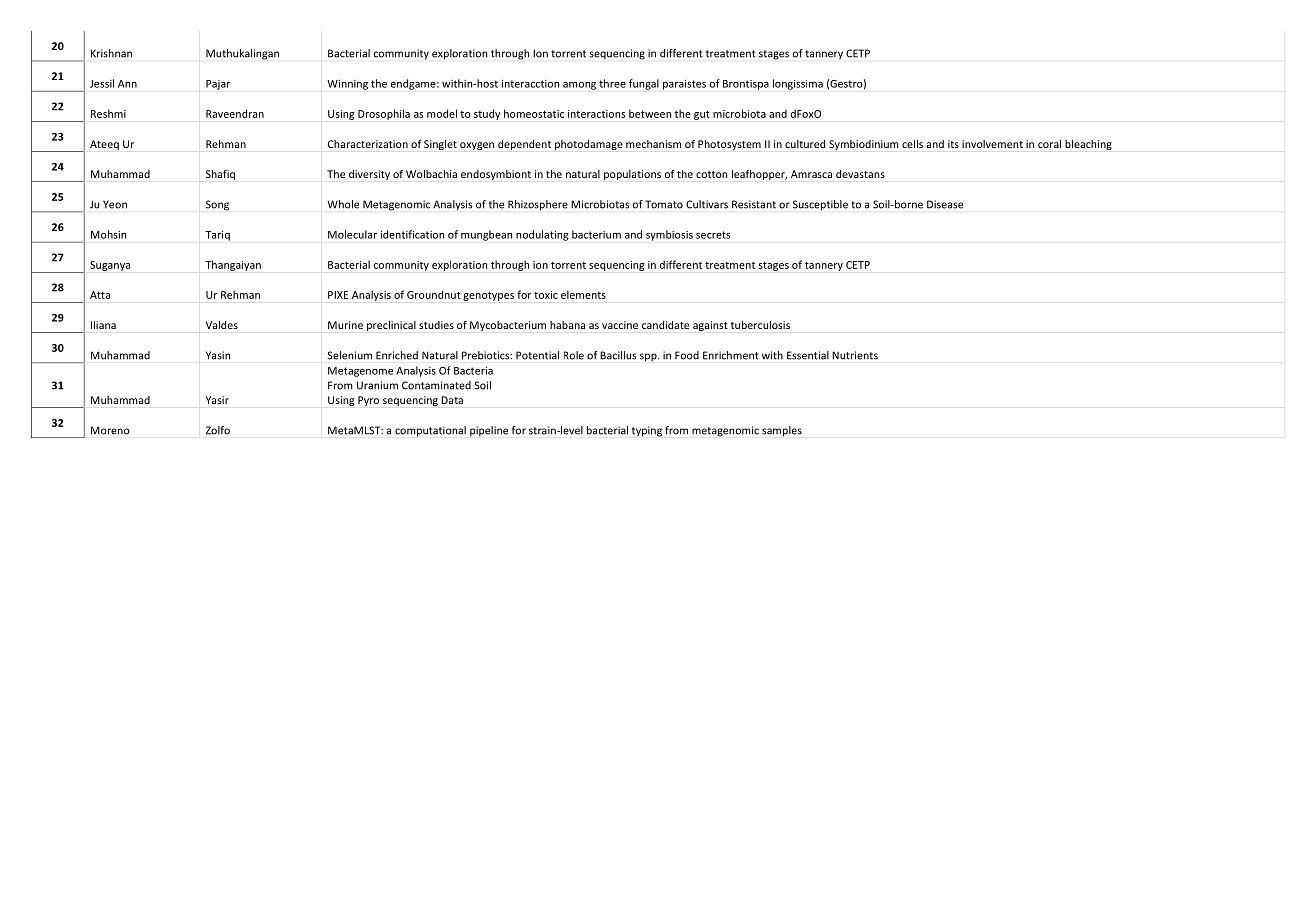 The height and width of the document is (924, 1308). What do you see at coordinates (111, 53) in the document?
I see `Krishnan` at bounding box center [111, 53].
